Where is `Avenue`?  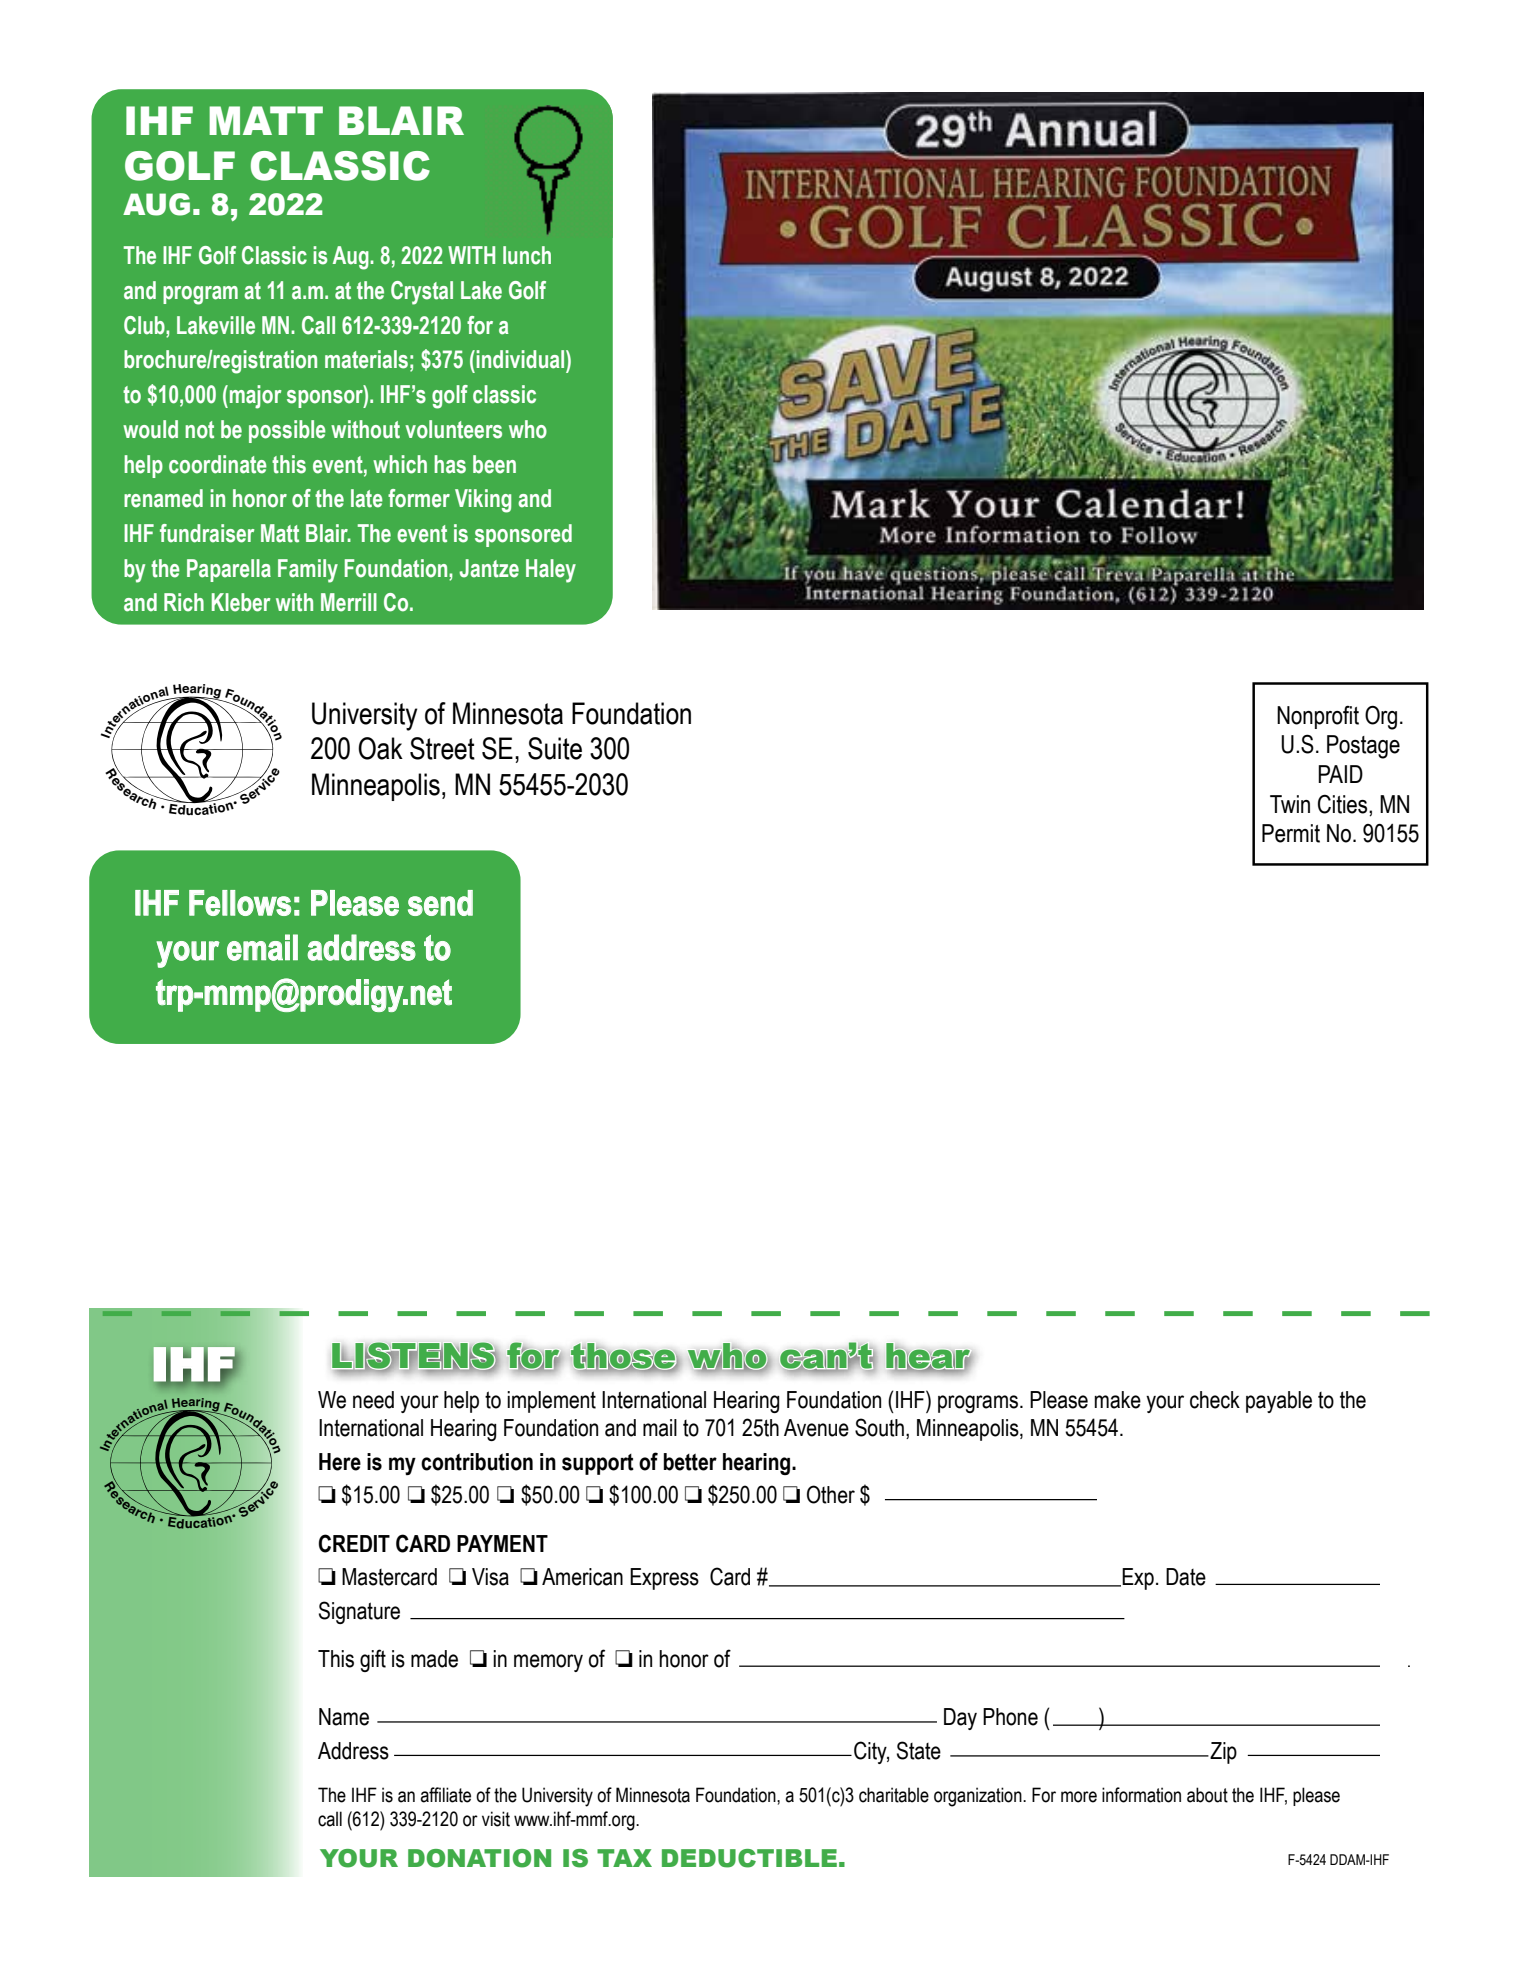 Avenue is located at coordinates (816, 1428).
